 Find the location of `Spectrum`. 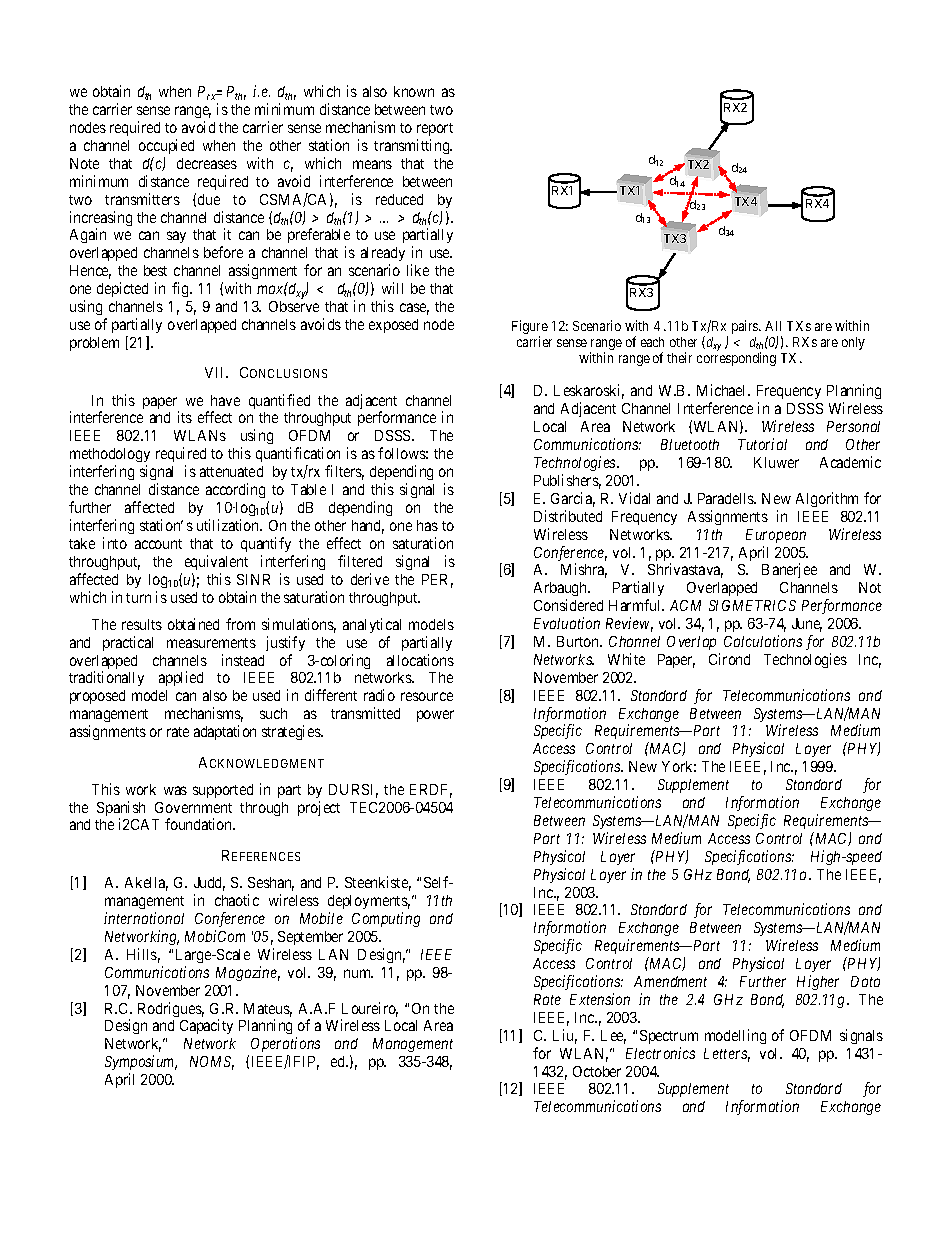

Spectrum is located at coordinates (669, 1037).
